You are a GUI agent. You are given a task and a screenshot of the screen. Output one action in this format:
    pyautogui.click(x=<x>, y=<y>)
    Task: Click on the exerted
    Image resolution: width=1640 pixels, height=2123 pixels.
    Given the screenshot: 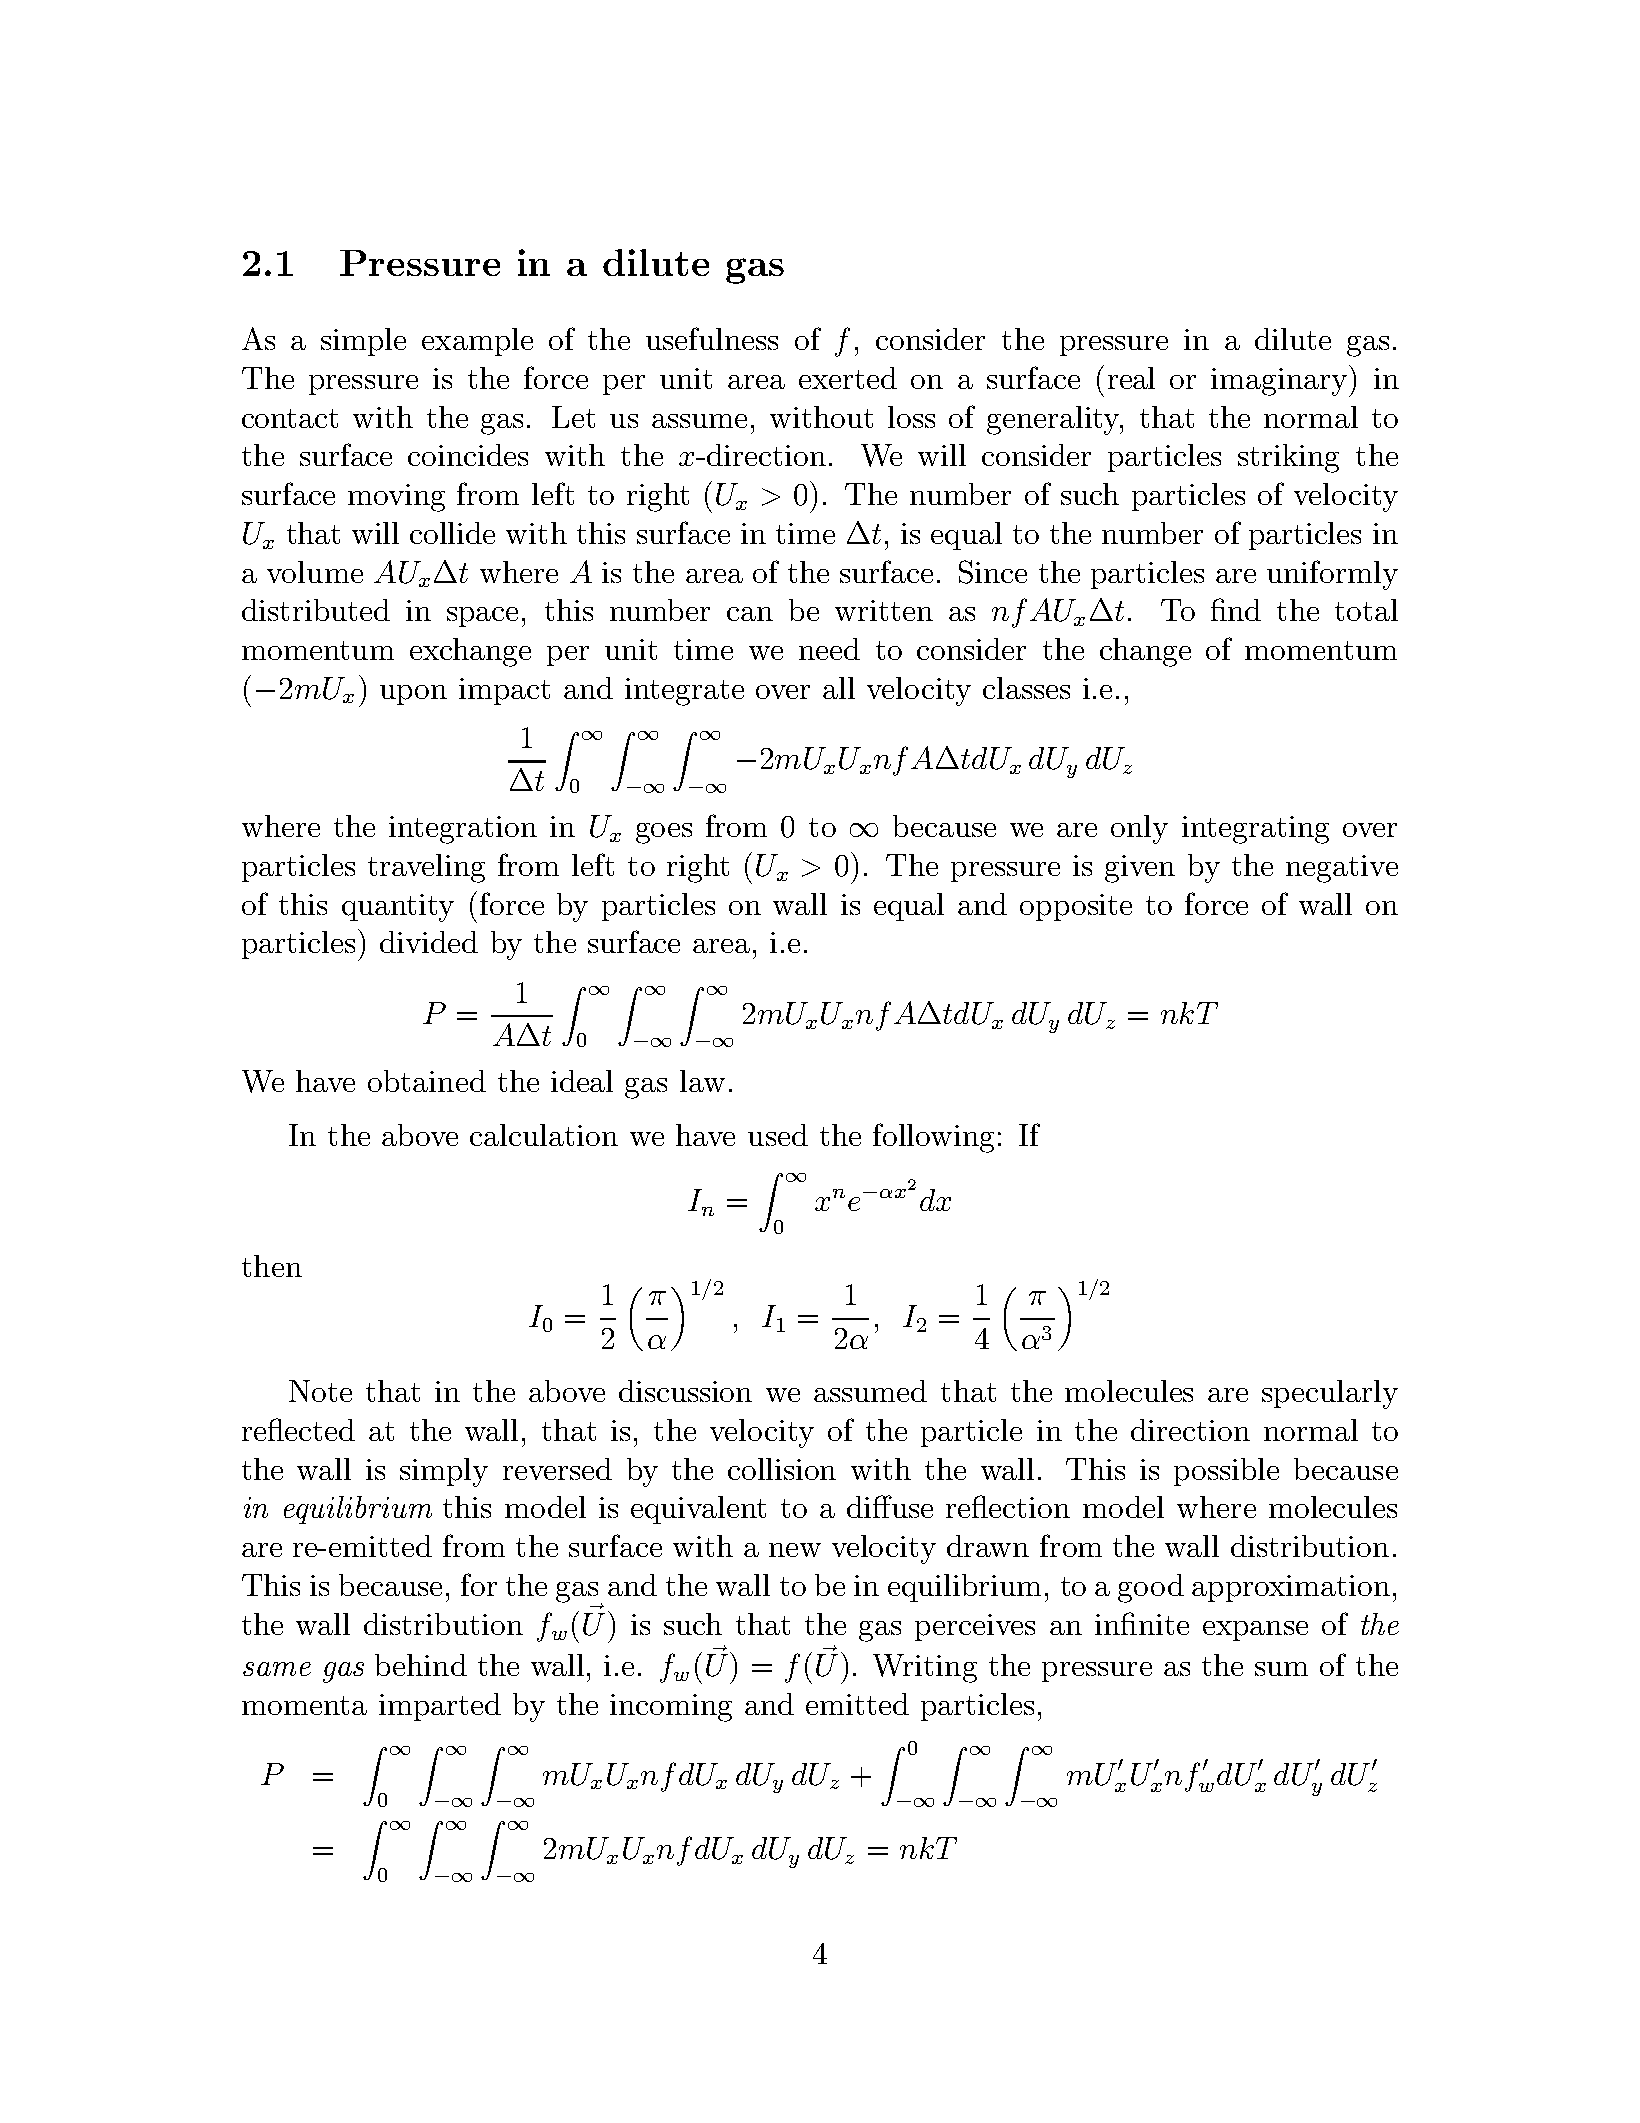 What is the action you would take?
    pyautogui.click(x=848, y=378)
